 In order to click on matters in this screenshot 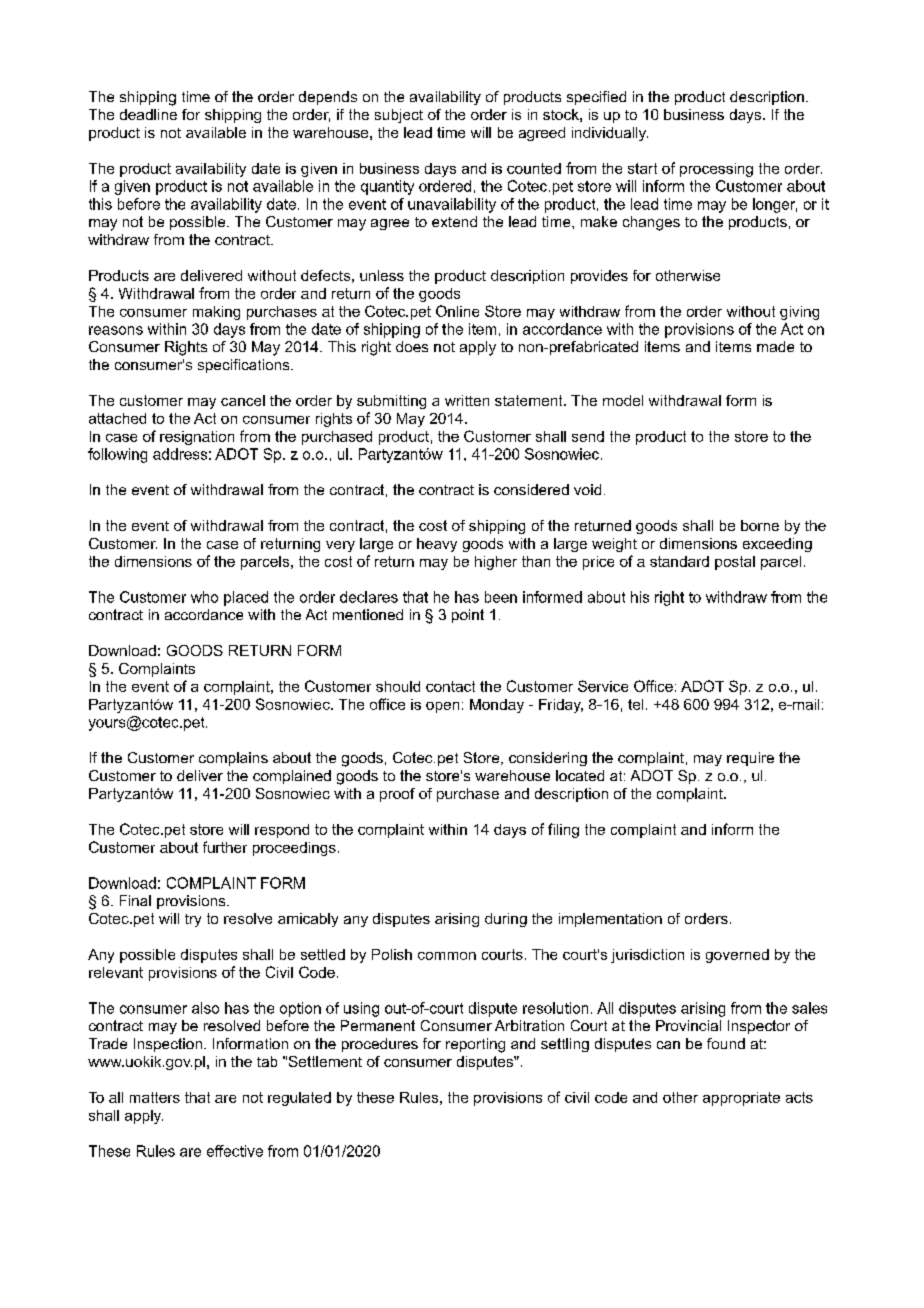, I will do `click(155, 1097)`.
